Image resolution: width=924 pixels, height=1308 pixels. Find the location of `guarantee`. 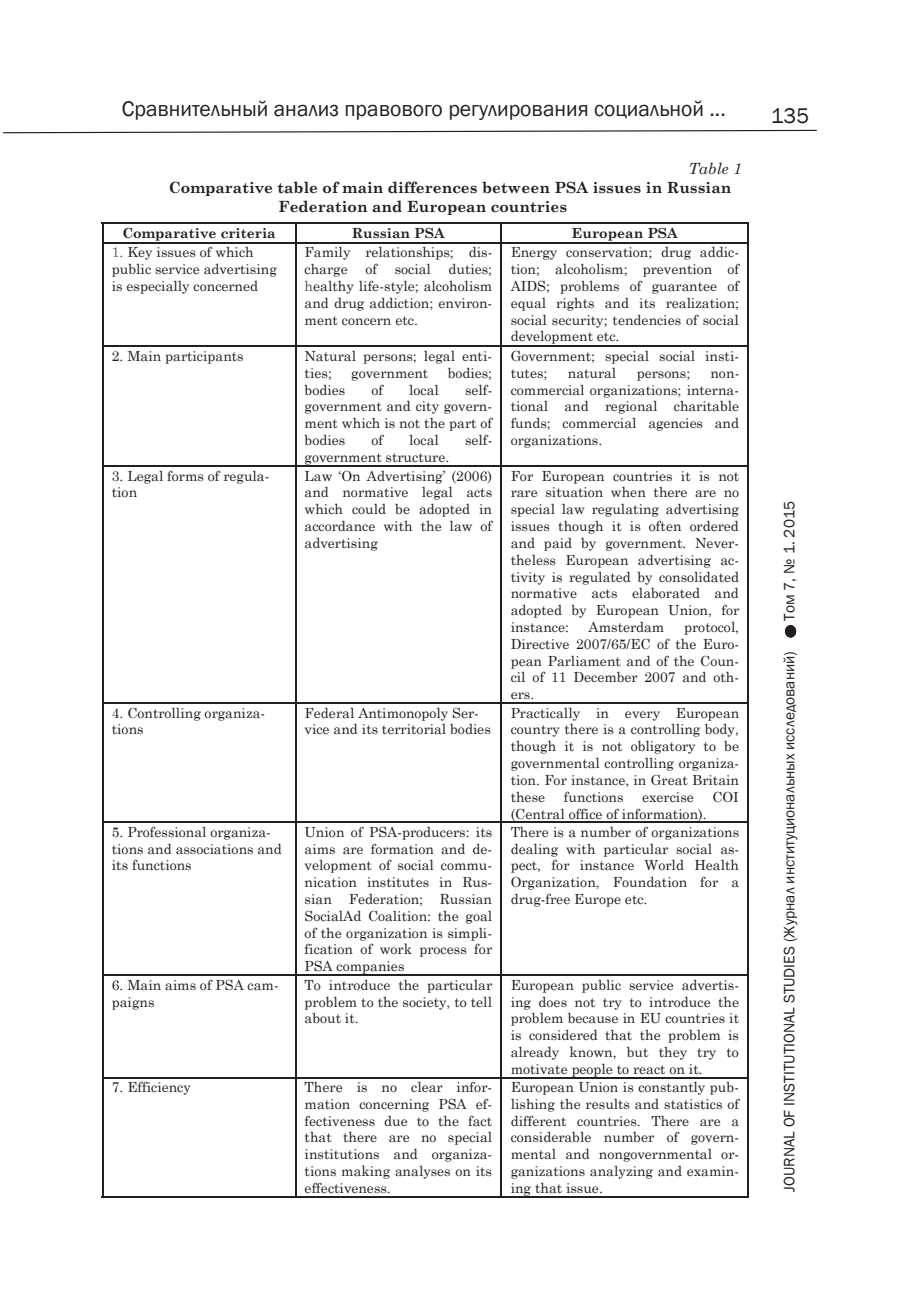

guarantee is located at coordinates (684, 288).
